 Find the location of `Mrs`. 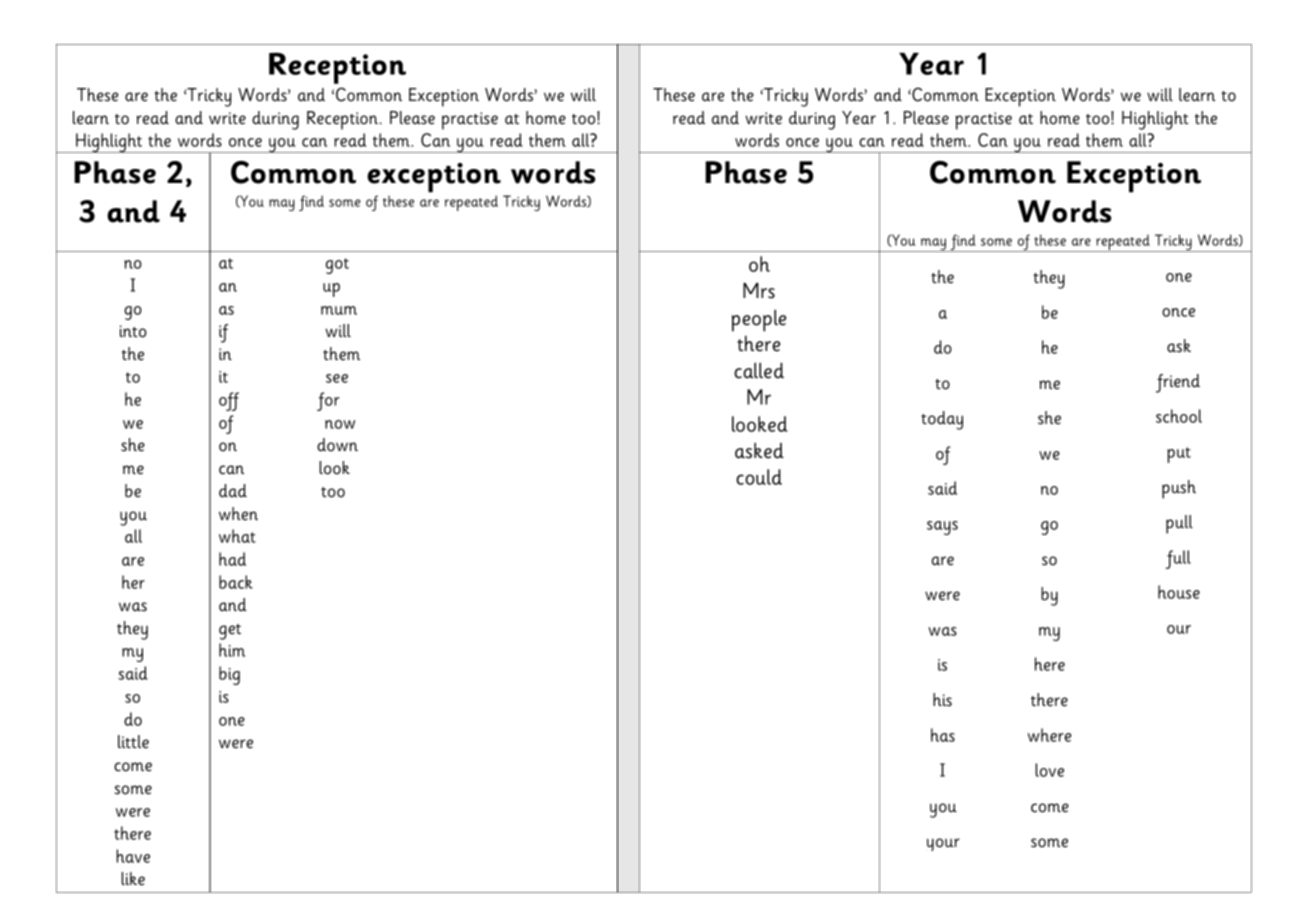

Mrs is located at coordinates (759, 291).
